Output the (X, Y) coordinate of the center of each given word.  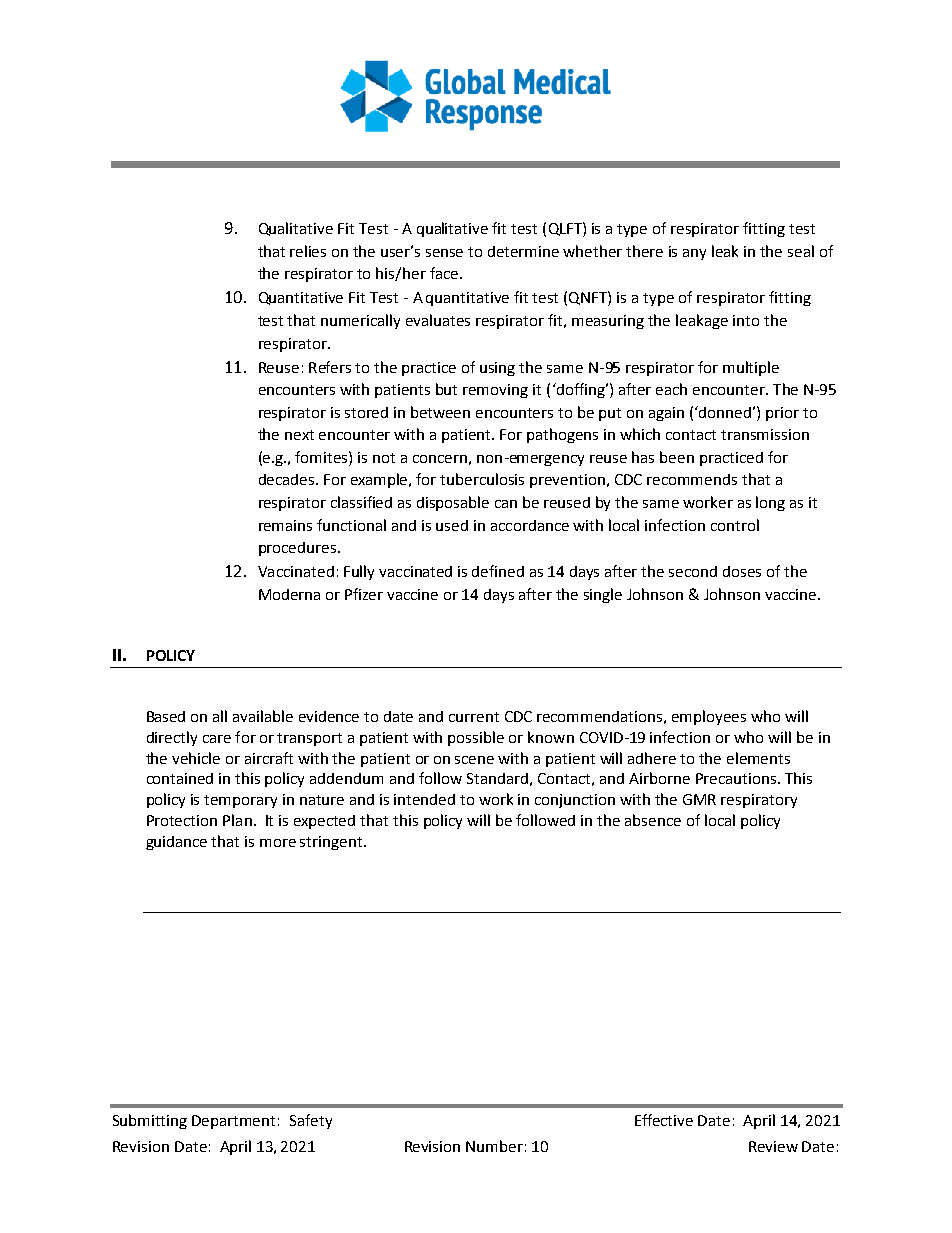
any (694, 254)
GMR (699, 799)
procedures (299, 549)
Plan (237, 820)
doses (742, 571)
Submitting (150, 1121)
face (445, 273)
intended (424, 799)
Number (494, 1146)
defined (498, 571)
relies (308, 251)
